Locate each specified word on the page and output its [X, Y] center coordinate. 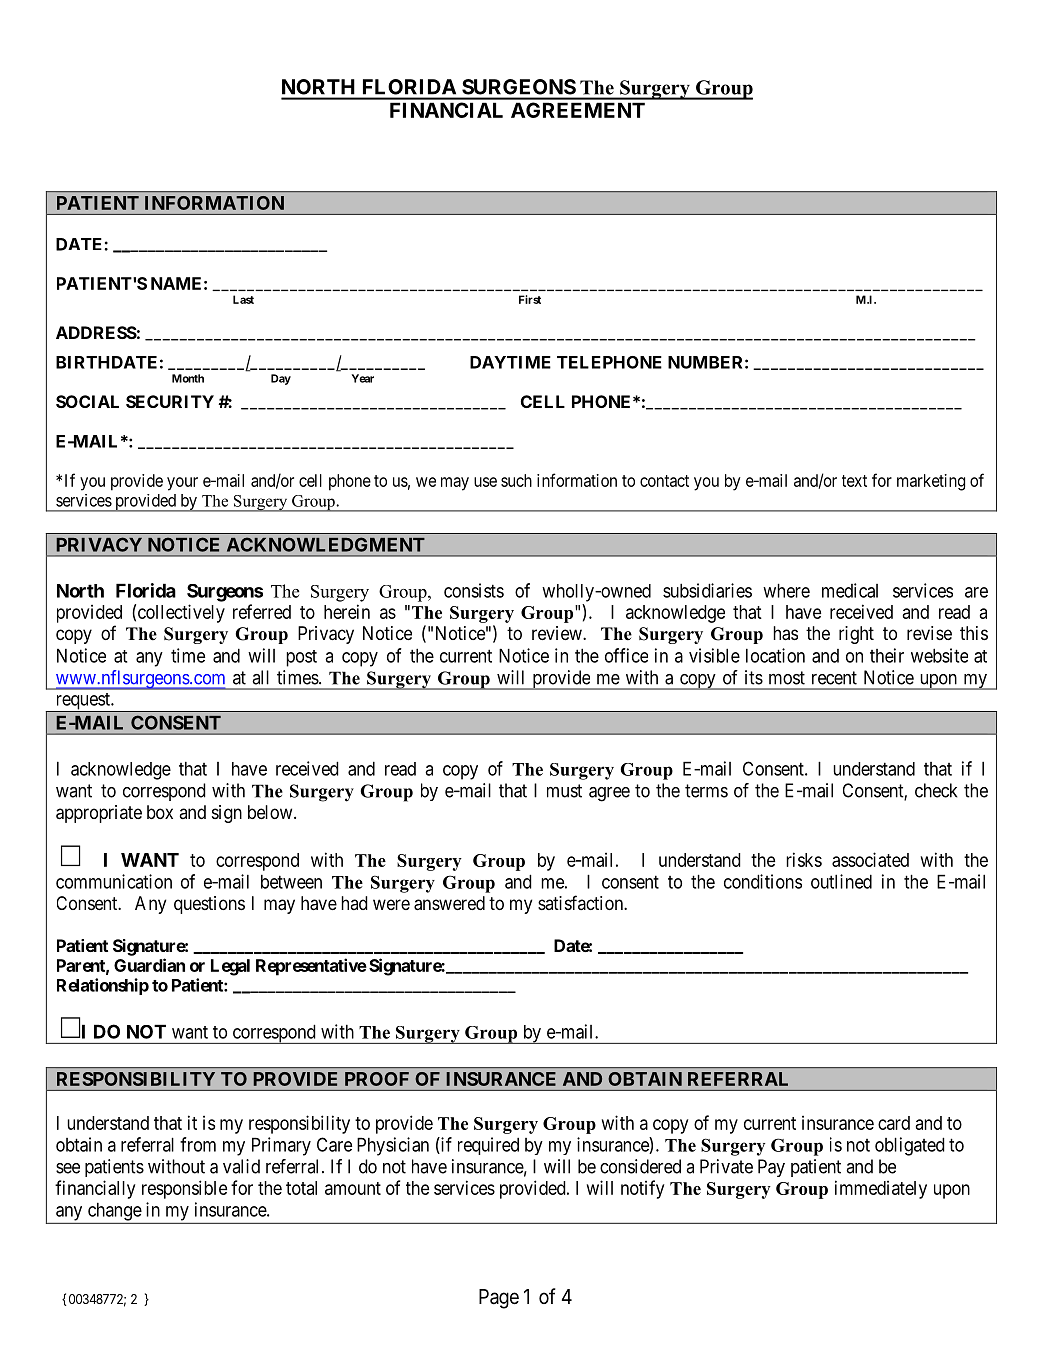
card [894, 1123]
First [530, 299]
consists [474, 590]
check [936, 790]
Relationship [103, 986]
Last [243, 299]
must [564, 791]
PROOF [377, 1079]
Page [499, 1299]
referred [262, 611]
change [115, 1211]
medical [850, 590]
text [854, 481]
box [160, 812]
